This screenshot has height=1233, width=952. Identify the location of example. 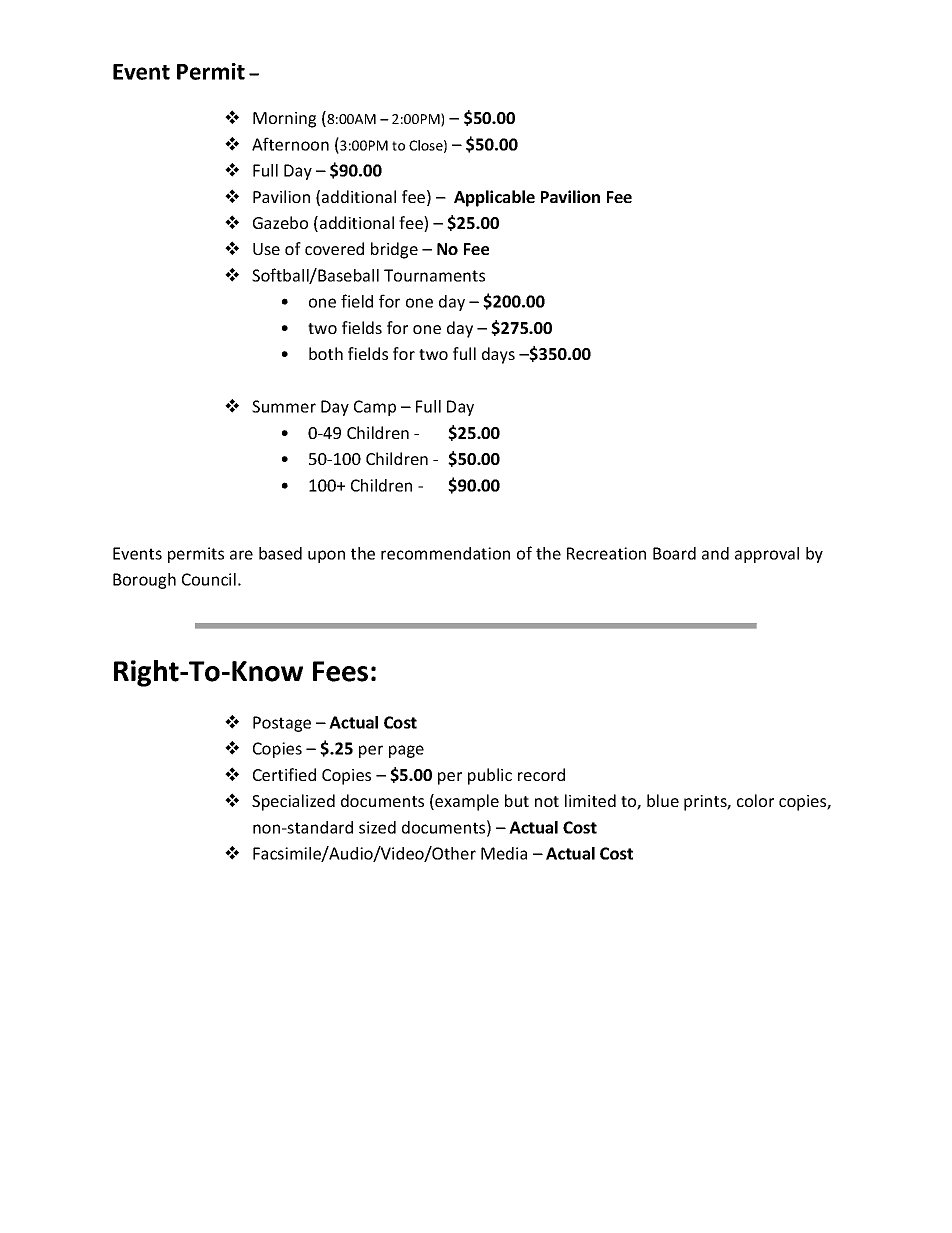
(466, 802).
